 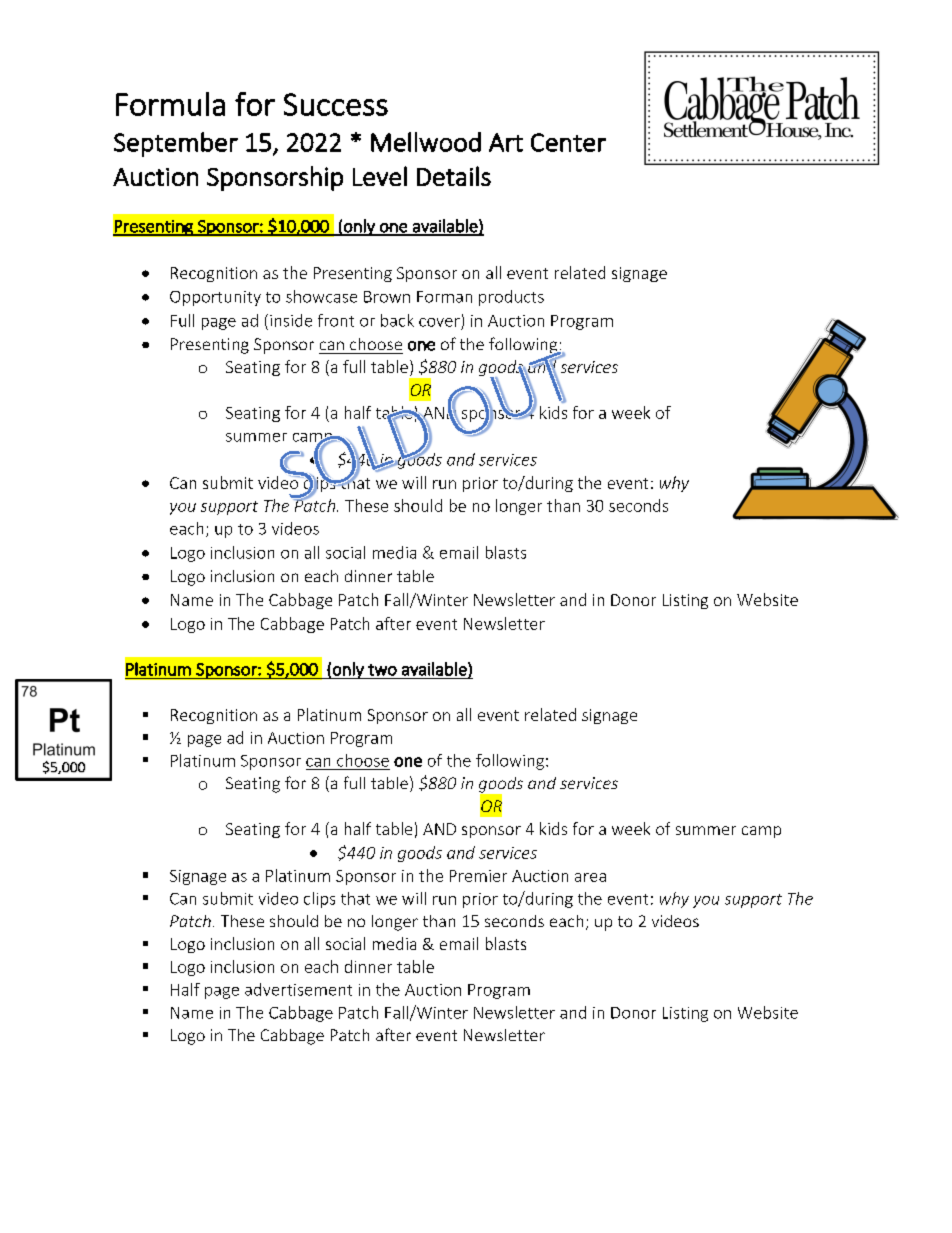 I want to click on Level, so click(x=380, y=176).
